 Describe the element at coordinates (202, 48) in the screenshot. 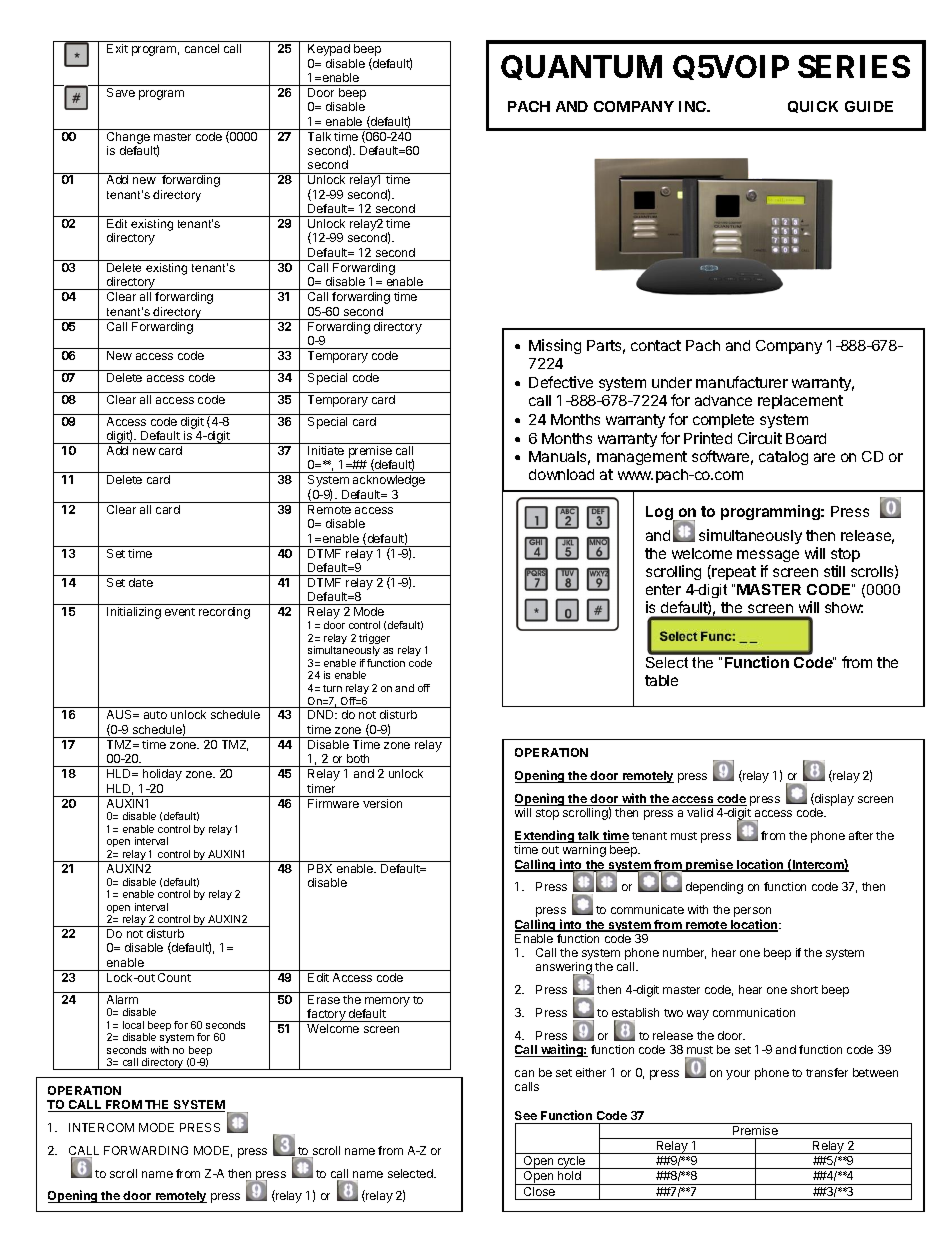

I see `cancel` at that location.
